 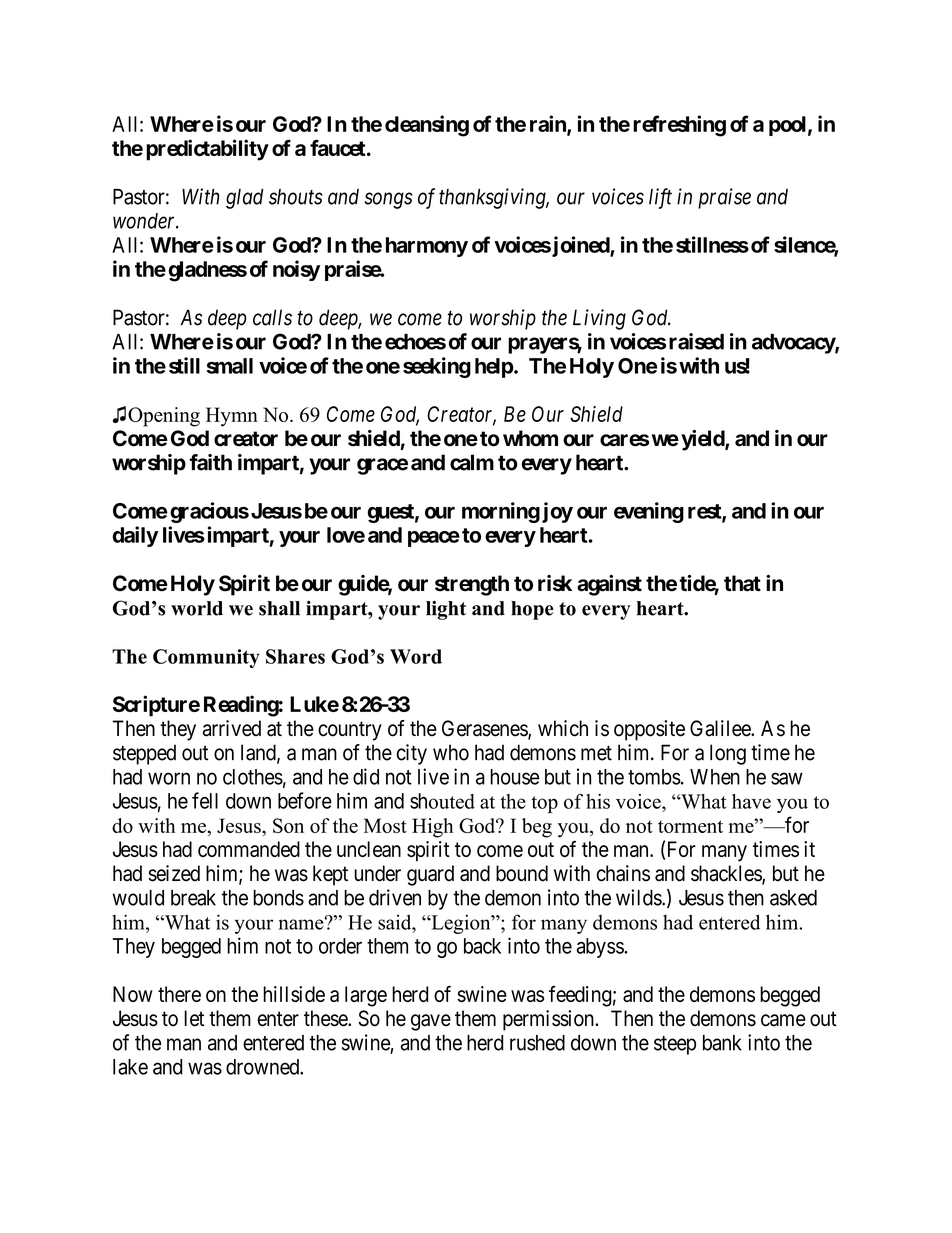 What do you see at coordinates (494, 368) in the screenshot?
I see `help` at bounding box center [494, 368].
